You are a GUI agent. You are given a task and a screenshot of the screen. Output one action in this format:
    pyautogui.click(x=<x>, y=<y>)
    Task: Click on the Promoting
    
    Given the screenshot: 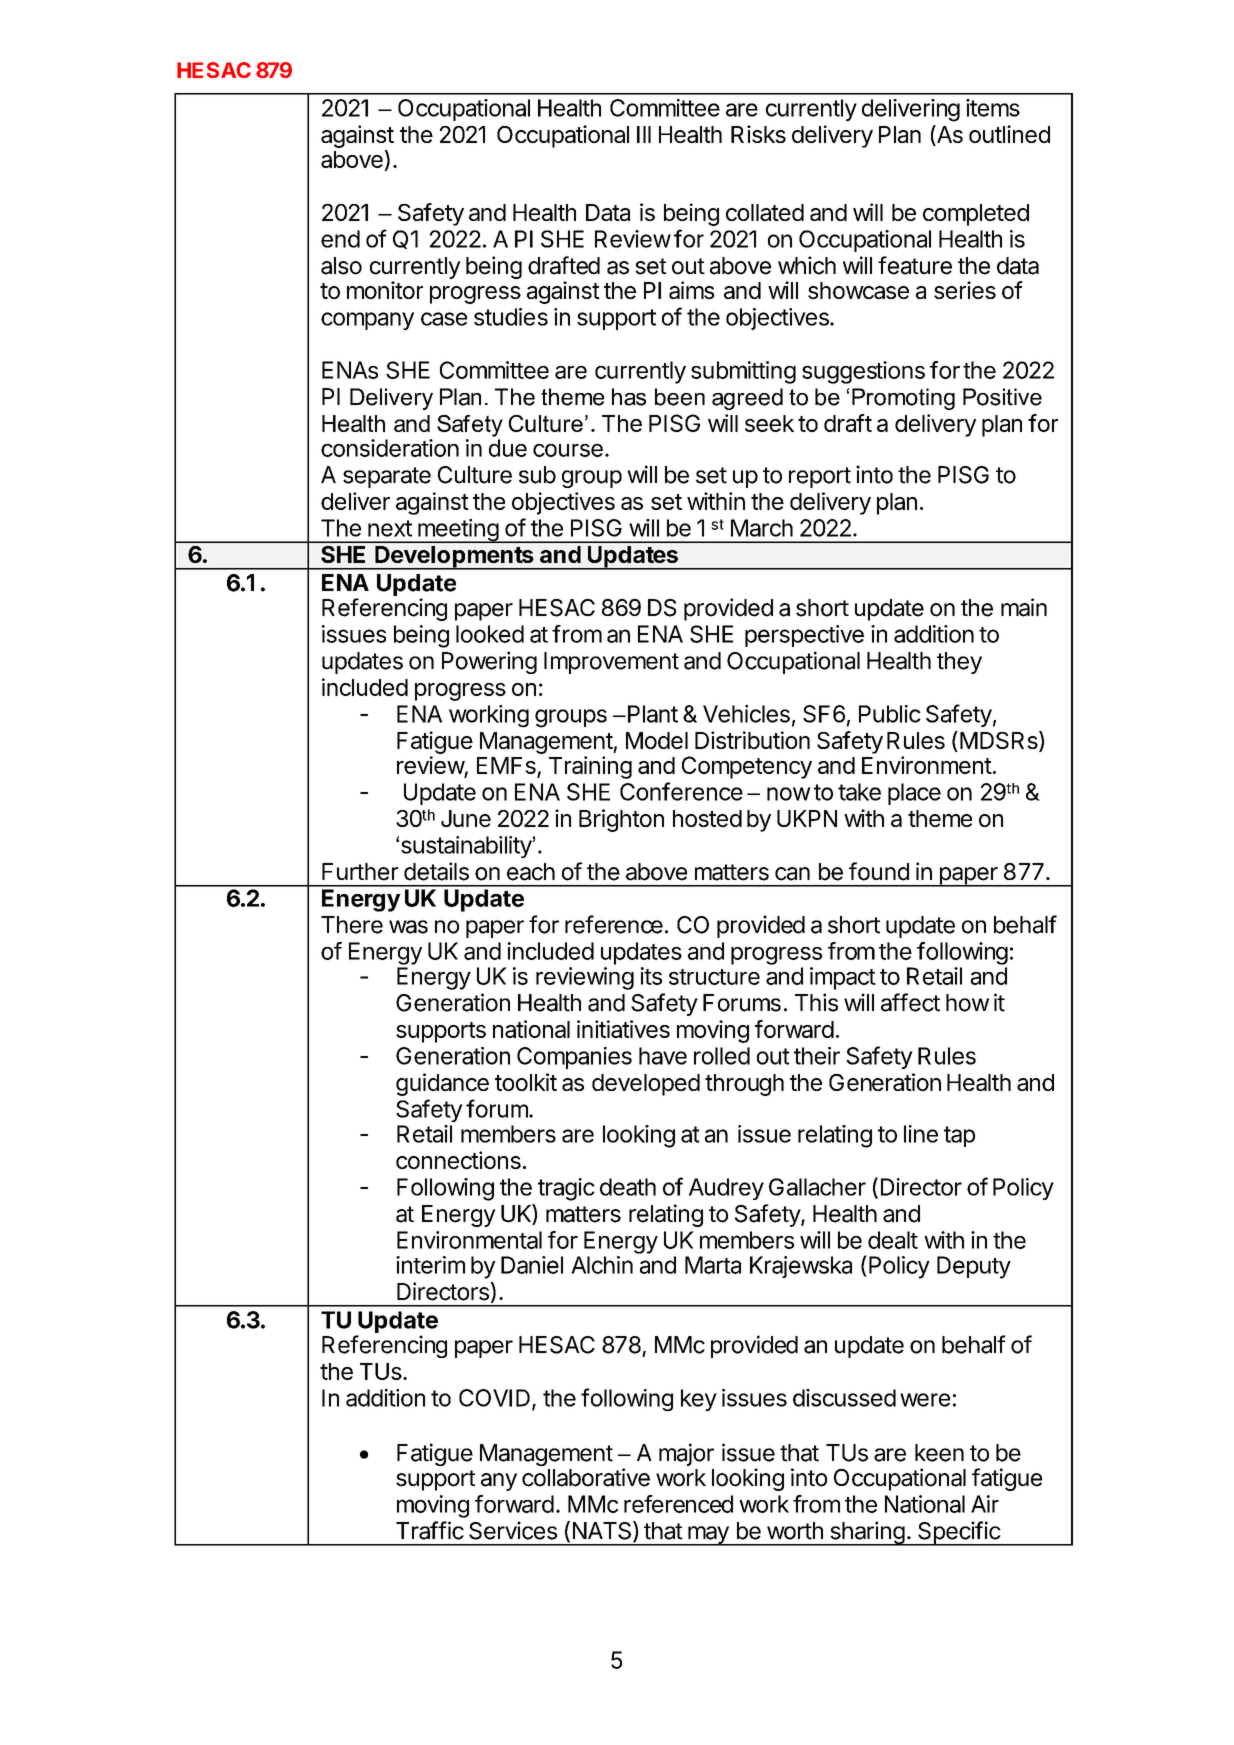 What is the action you would take?
    pyautogui.click(x=903, y=399)
